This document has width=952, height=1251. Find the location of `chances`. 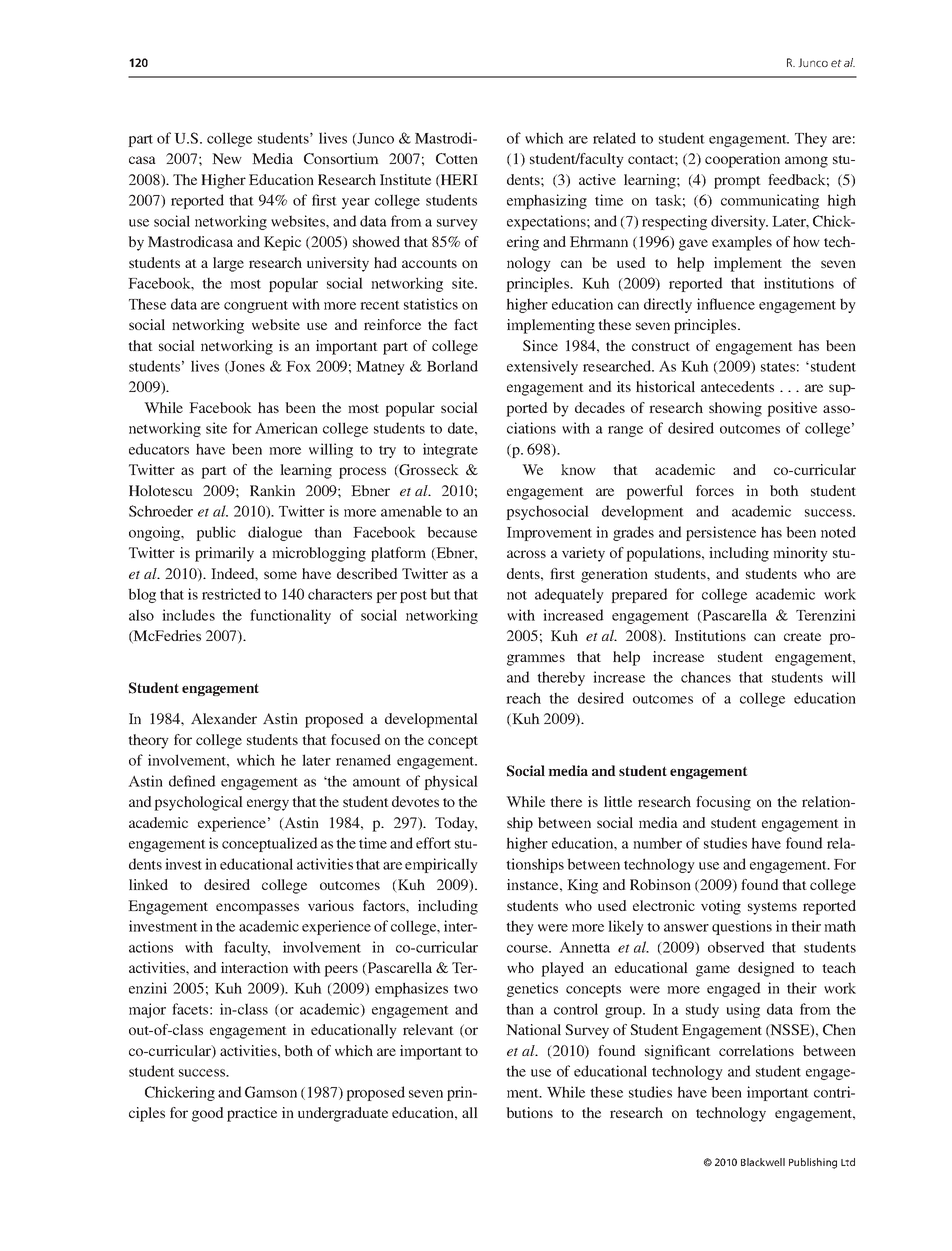

chances is located at coordinates (706, 677).
